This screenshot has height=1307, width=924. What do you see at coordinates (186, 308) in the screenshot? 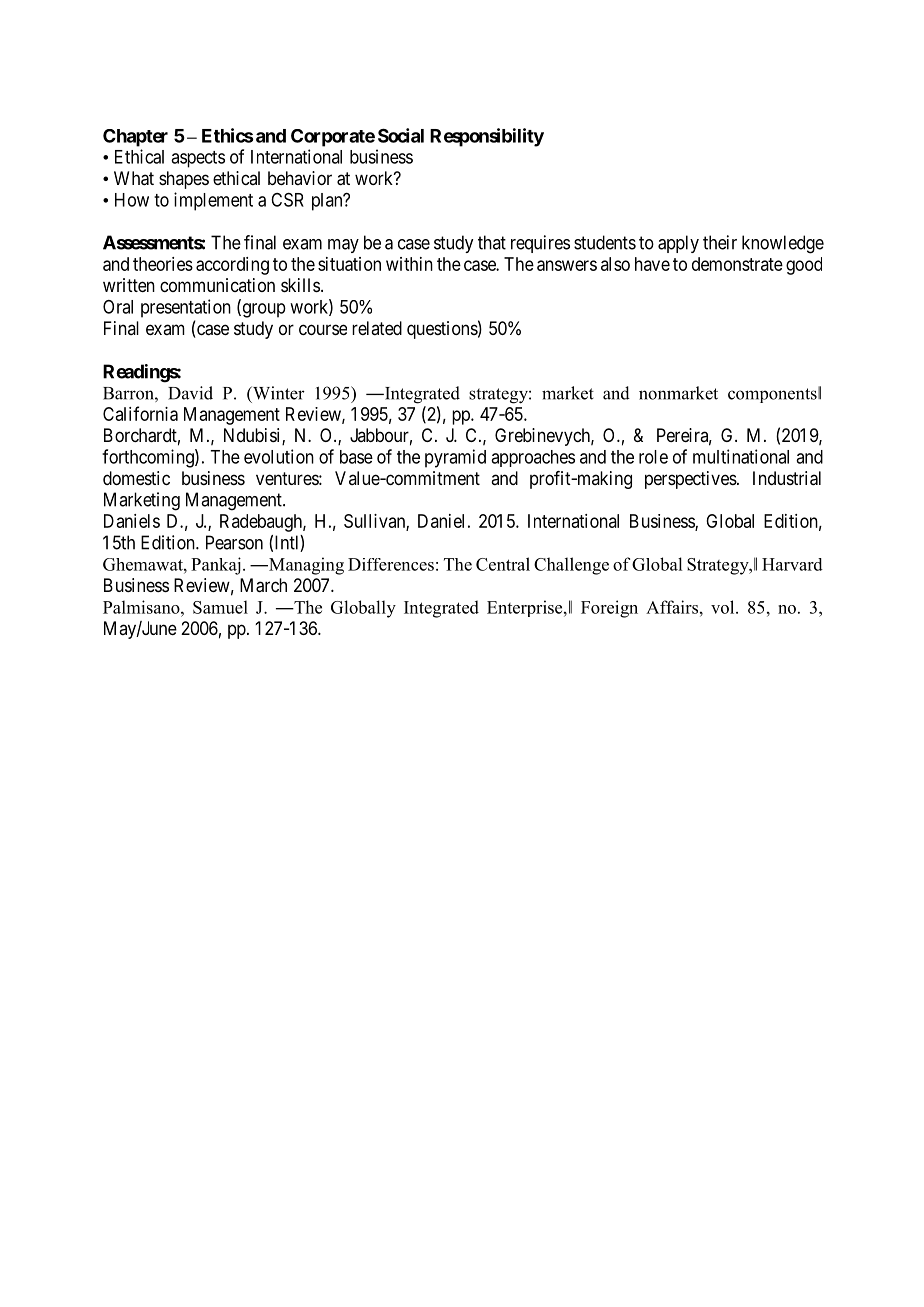
I see `presentation` at bounding box center [186, 308].
